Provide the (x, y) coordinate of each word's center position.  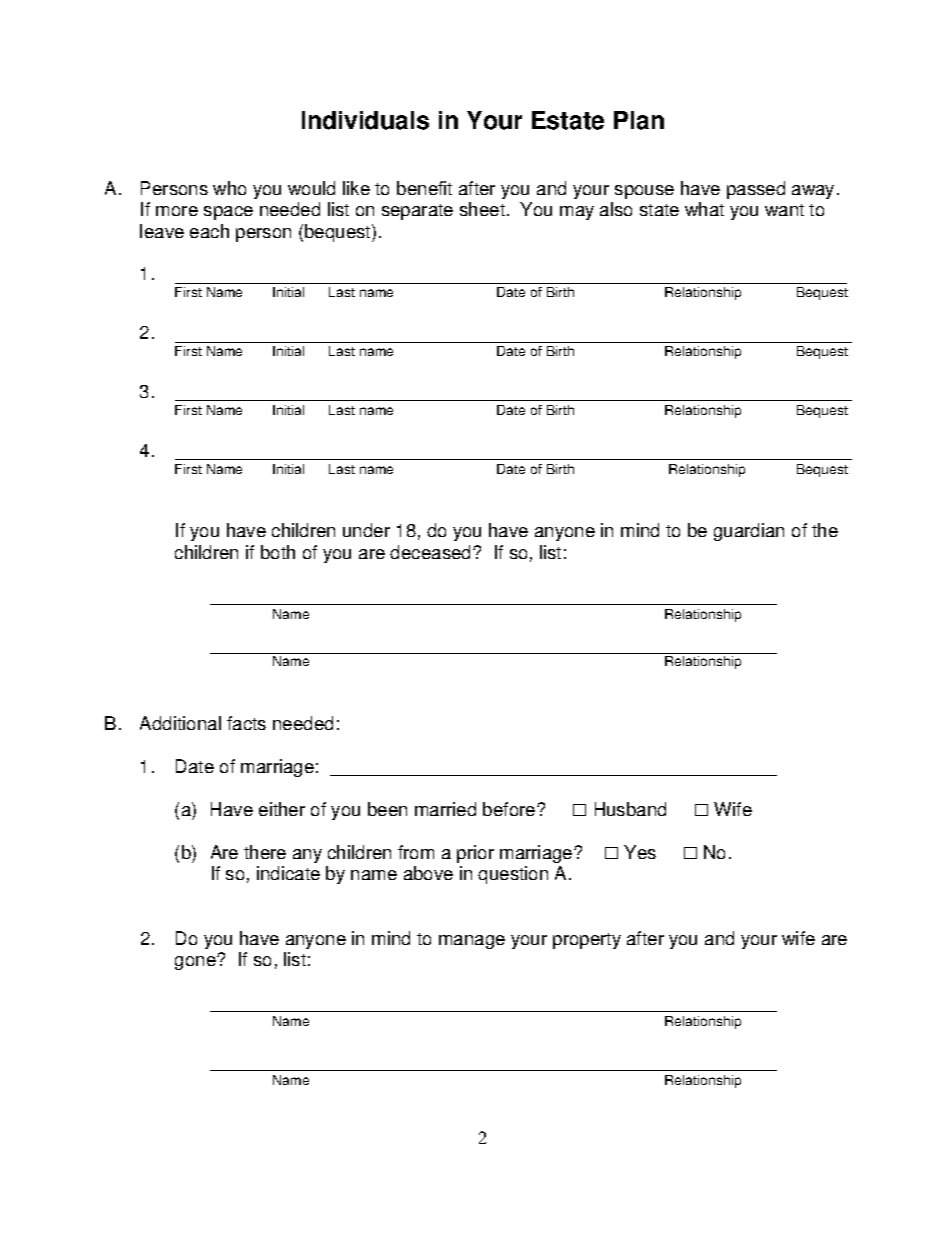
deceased (432, 552)
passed (756, 190)
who (229, 188)
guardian (749, 532)
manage (472, 942)
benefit (424, 188)
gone (196, 963)
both (278, 552)
